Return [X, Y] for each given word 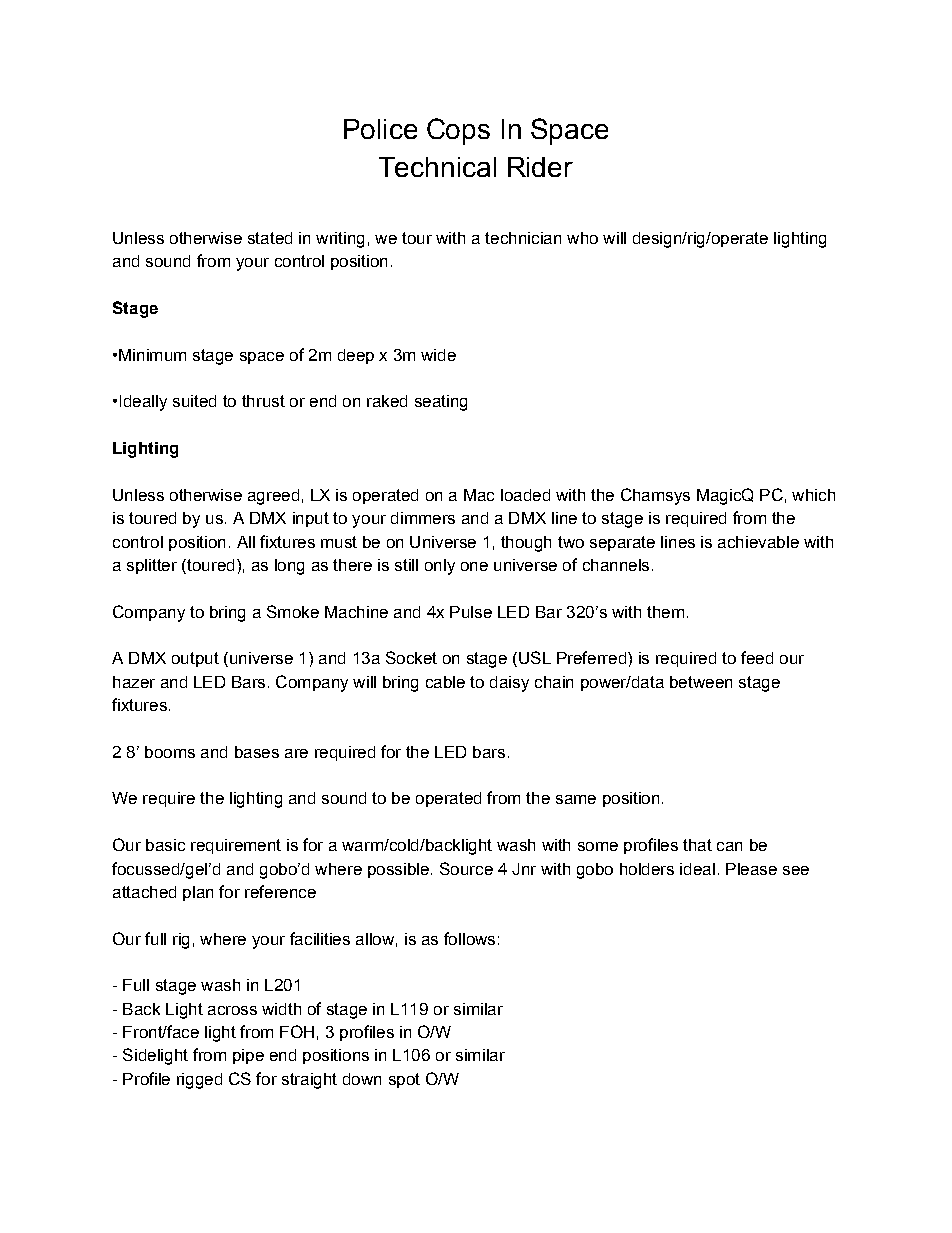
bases [257, 752]
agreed [273, 497]
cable [445, 682]
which [813, 495]
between [701, 682]
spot [404, 1080]
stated [270, 238]
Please [751, 869]
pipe [248, 1056]
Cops [458, 131]
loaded [525, 495]
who [582, 238]
